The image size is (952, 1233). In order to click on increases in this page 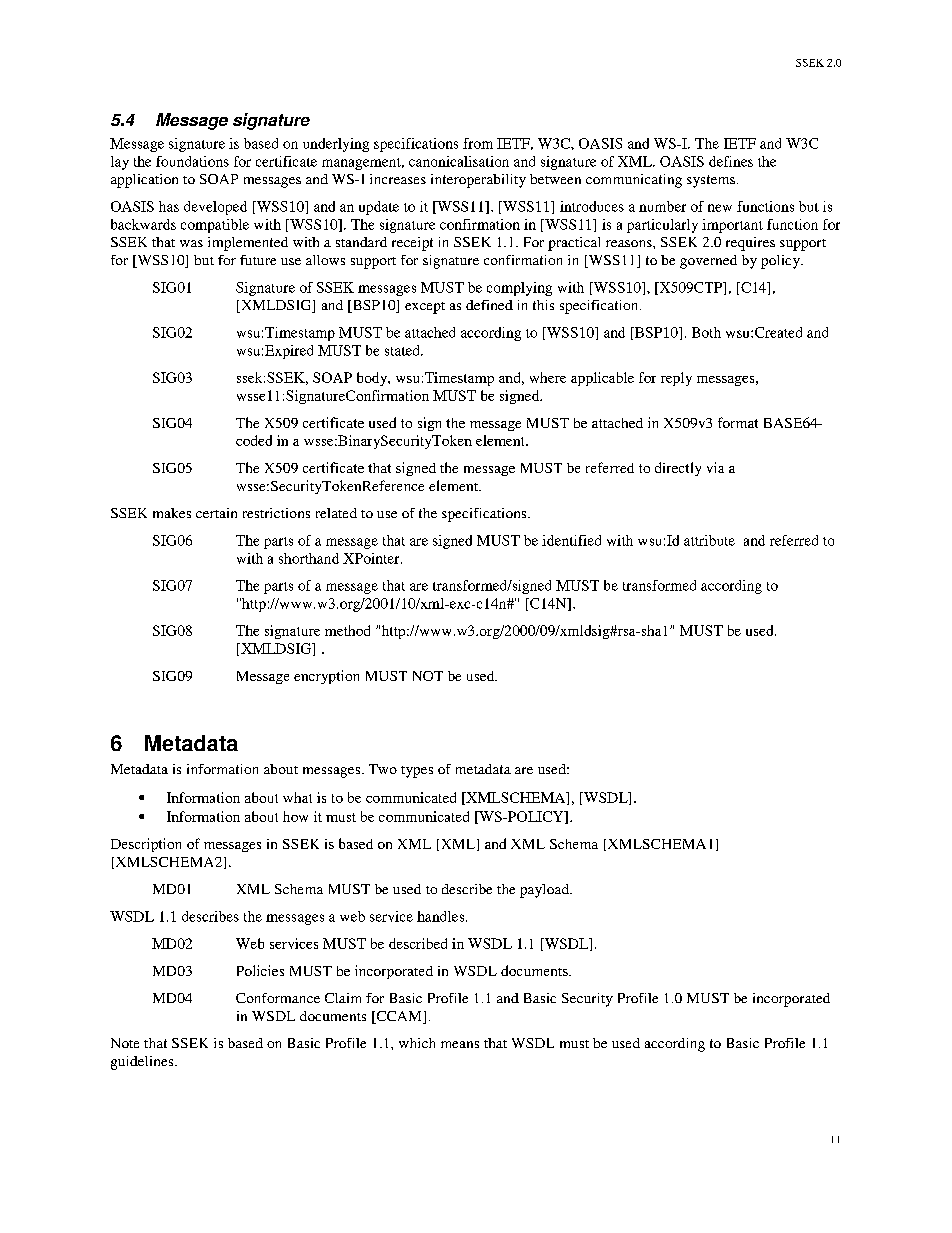, I will do `click(398, 179)`.
